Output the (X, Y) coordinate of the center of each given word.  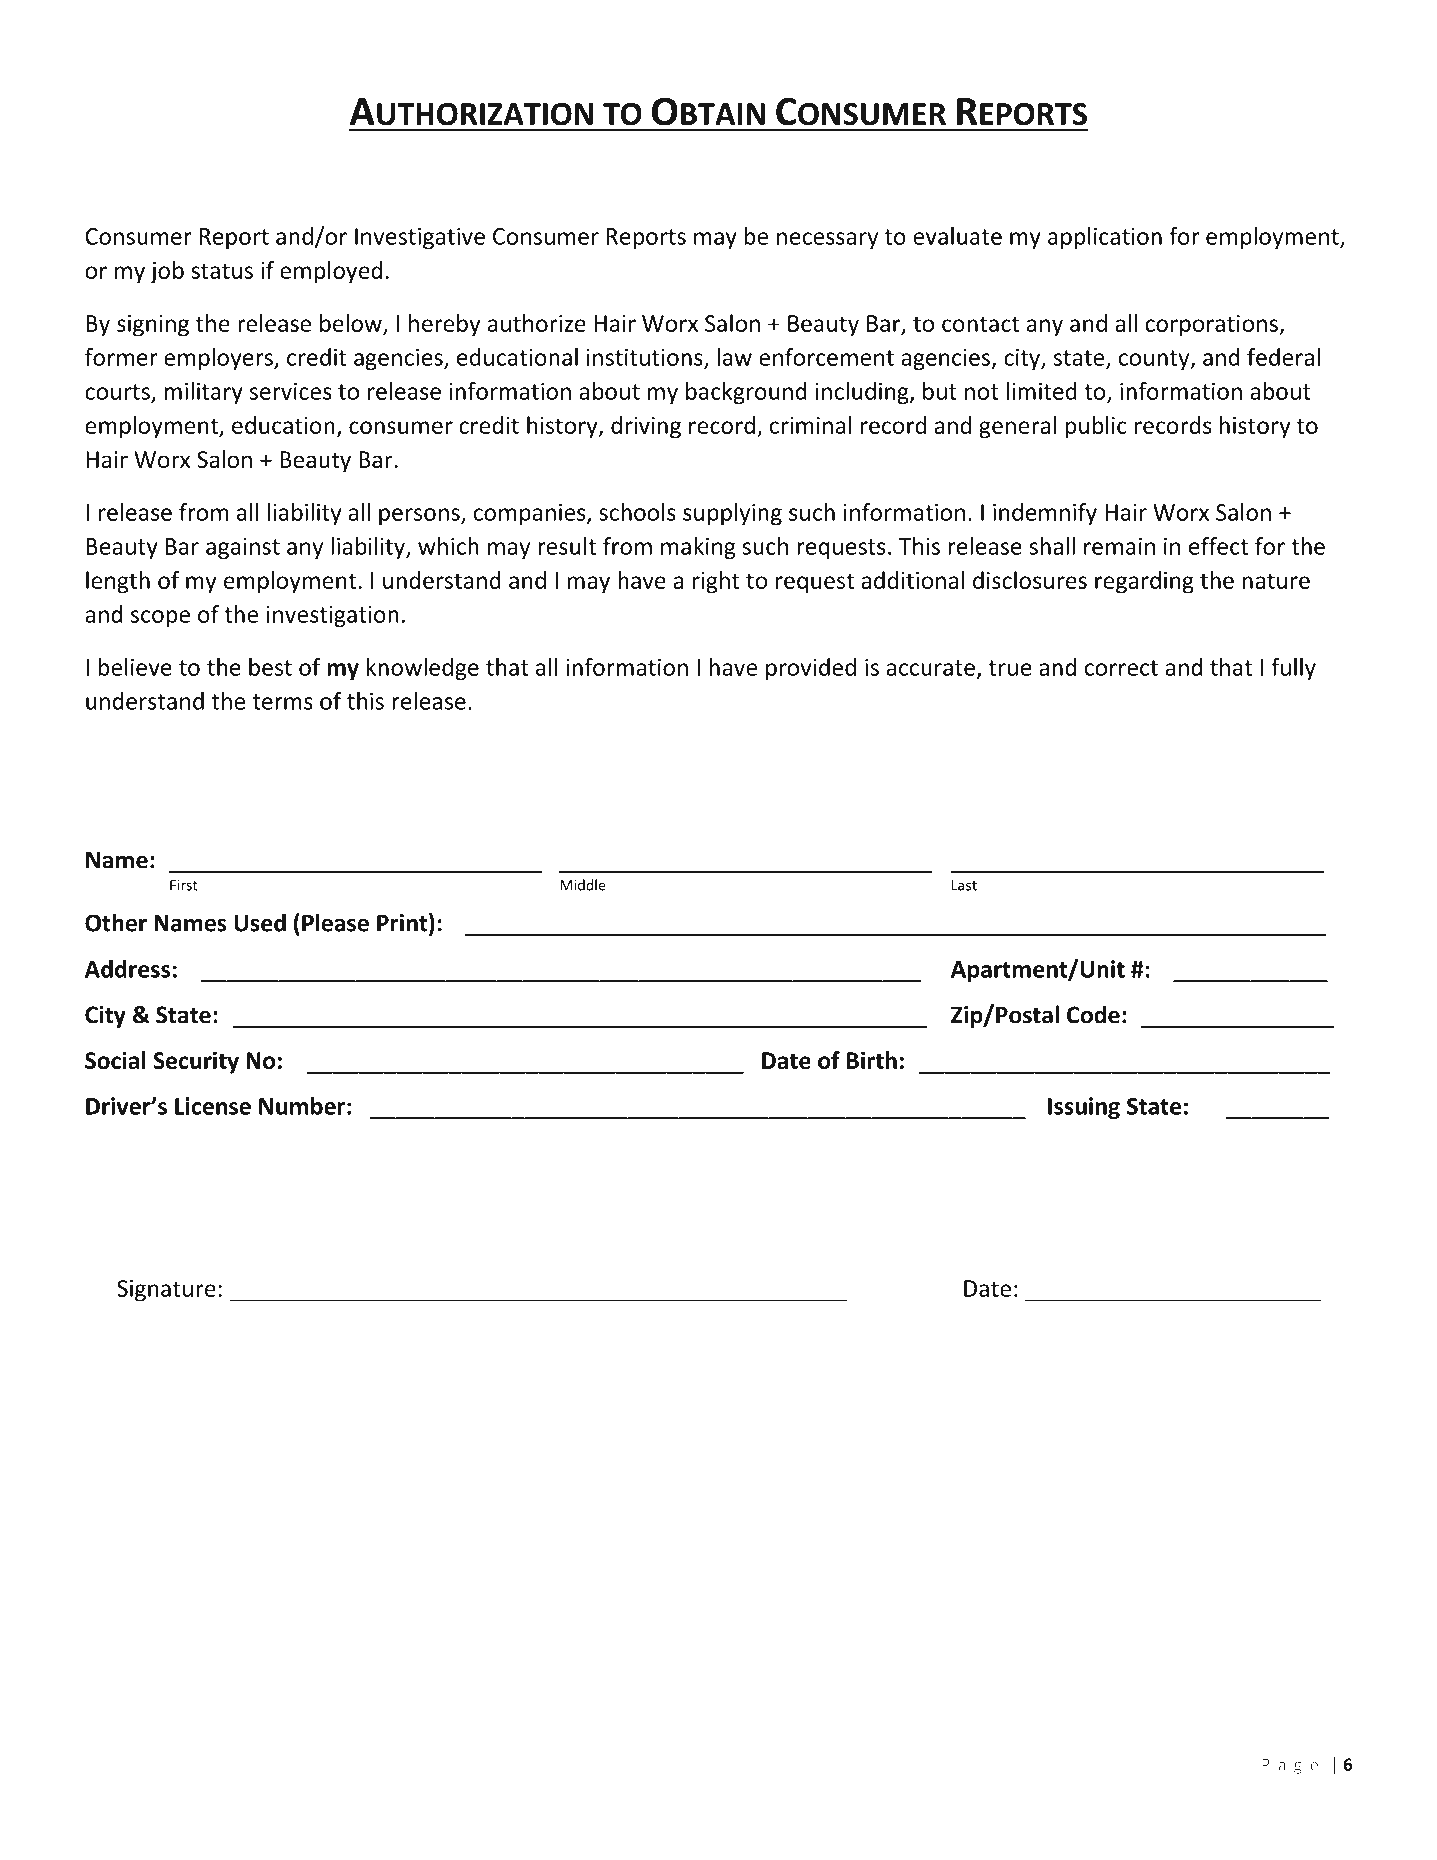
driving (646, 427)
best (270, 667)
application (1105, 238)
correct (1121, 668)
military (203, 393)
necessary (827, 241)
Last (964, 885)
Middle (583, 885)
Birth (872, 1060)
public (1096, 427)
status (222, 271)
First (184, 885)
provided (811, 669)
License (213, 1106)
